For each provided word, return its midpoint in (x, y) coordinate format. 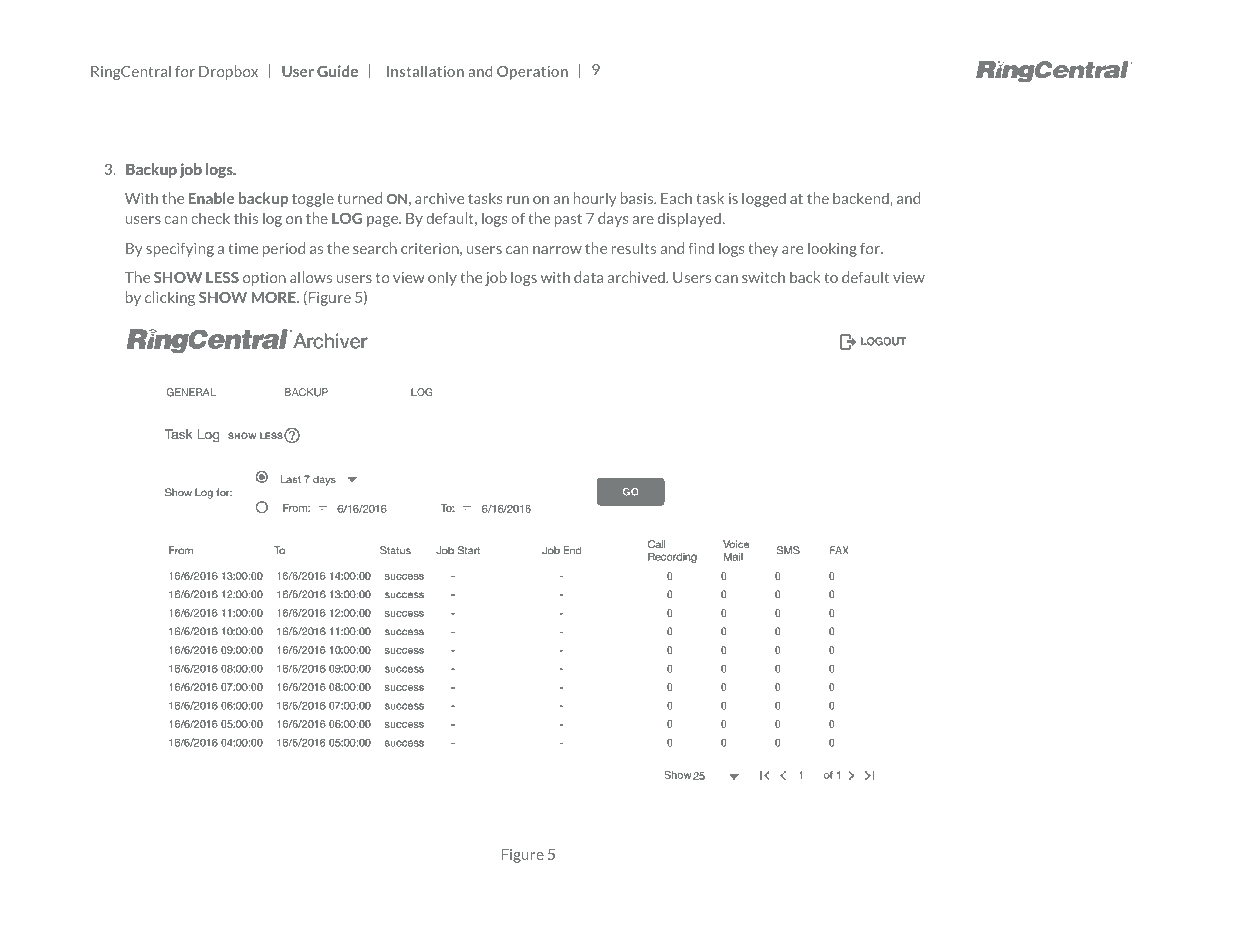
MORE (274, 297)
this (246, 218)
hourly (595, 199)
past (568, 220)
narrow (557, 250)
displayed (689, 219)
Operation (532, 72)
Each (676, 198)
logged (764, 199)
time (243, 248)
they (763, 249)
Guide (337, 71)
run (518, 200)
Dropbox (228, 72)
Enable (211, 198)
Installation (425, 71)
